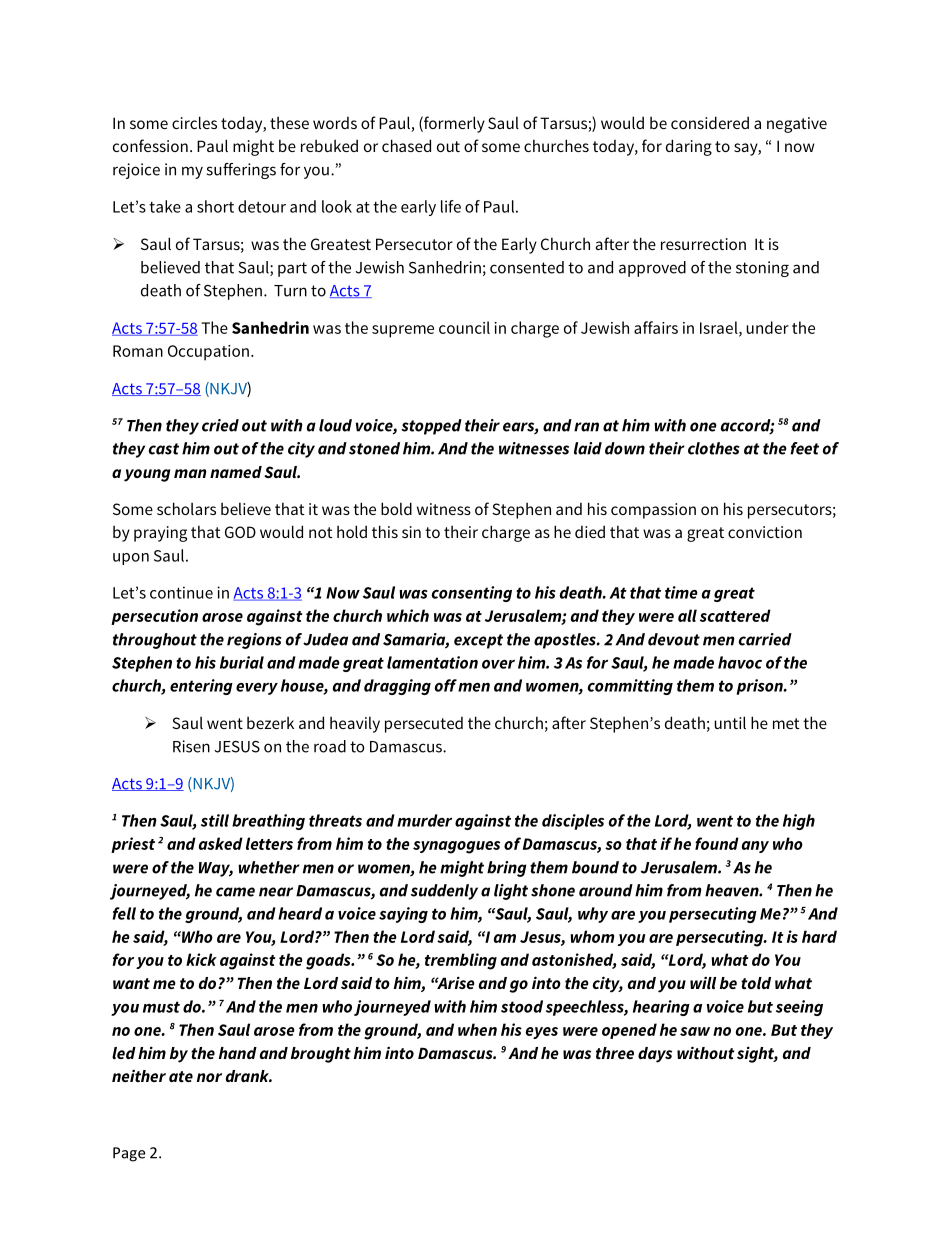 The image size is (952, 1233). I want to click on when, so click(477, 1029).
